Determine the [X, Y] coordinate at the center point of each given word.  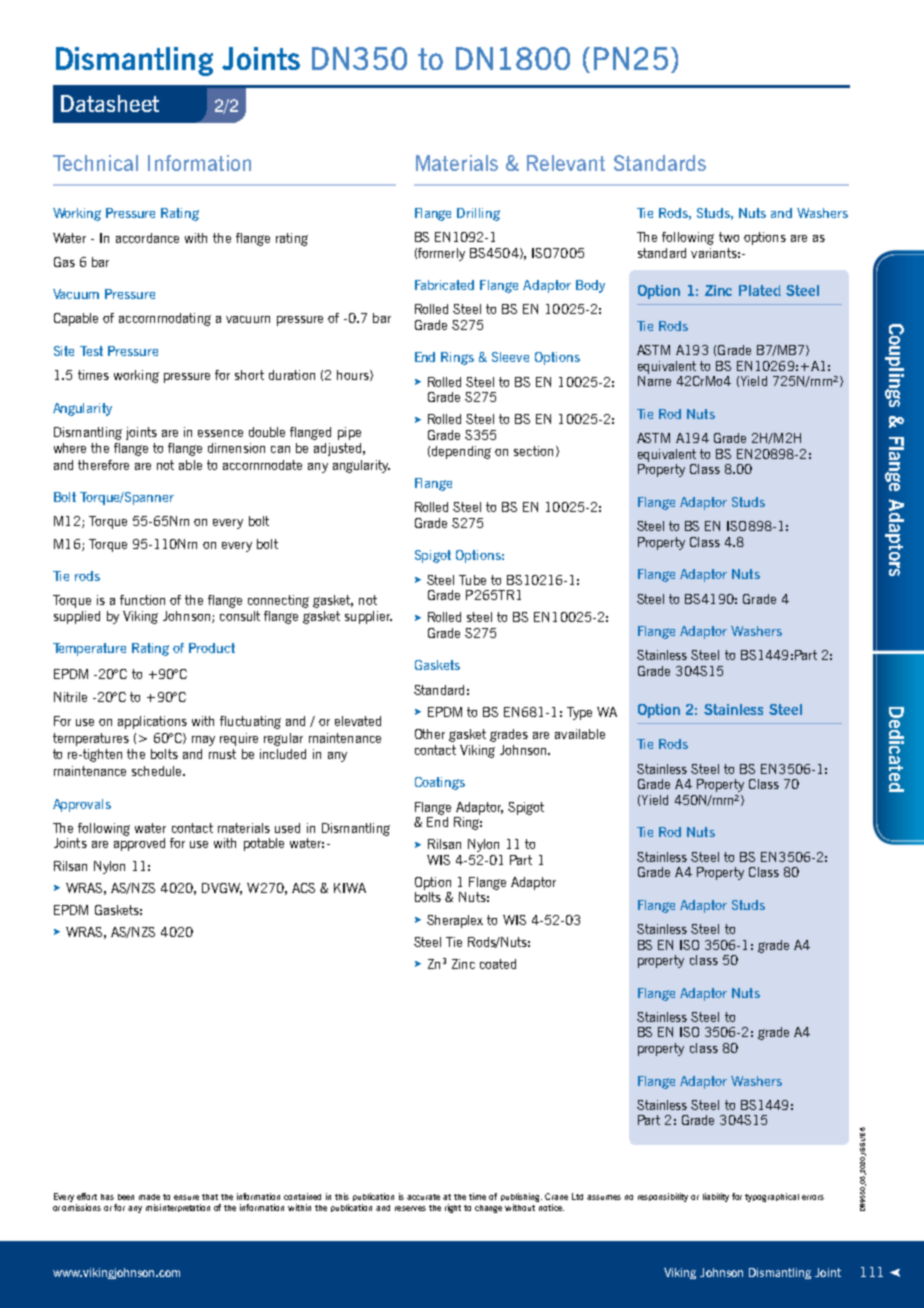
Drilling [478, 214]
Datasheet [110, 103]
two [729, 237]
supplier [368, 617]
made [149, 1197]
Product [212, 648]
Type [579, 713]
